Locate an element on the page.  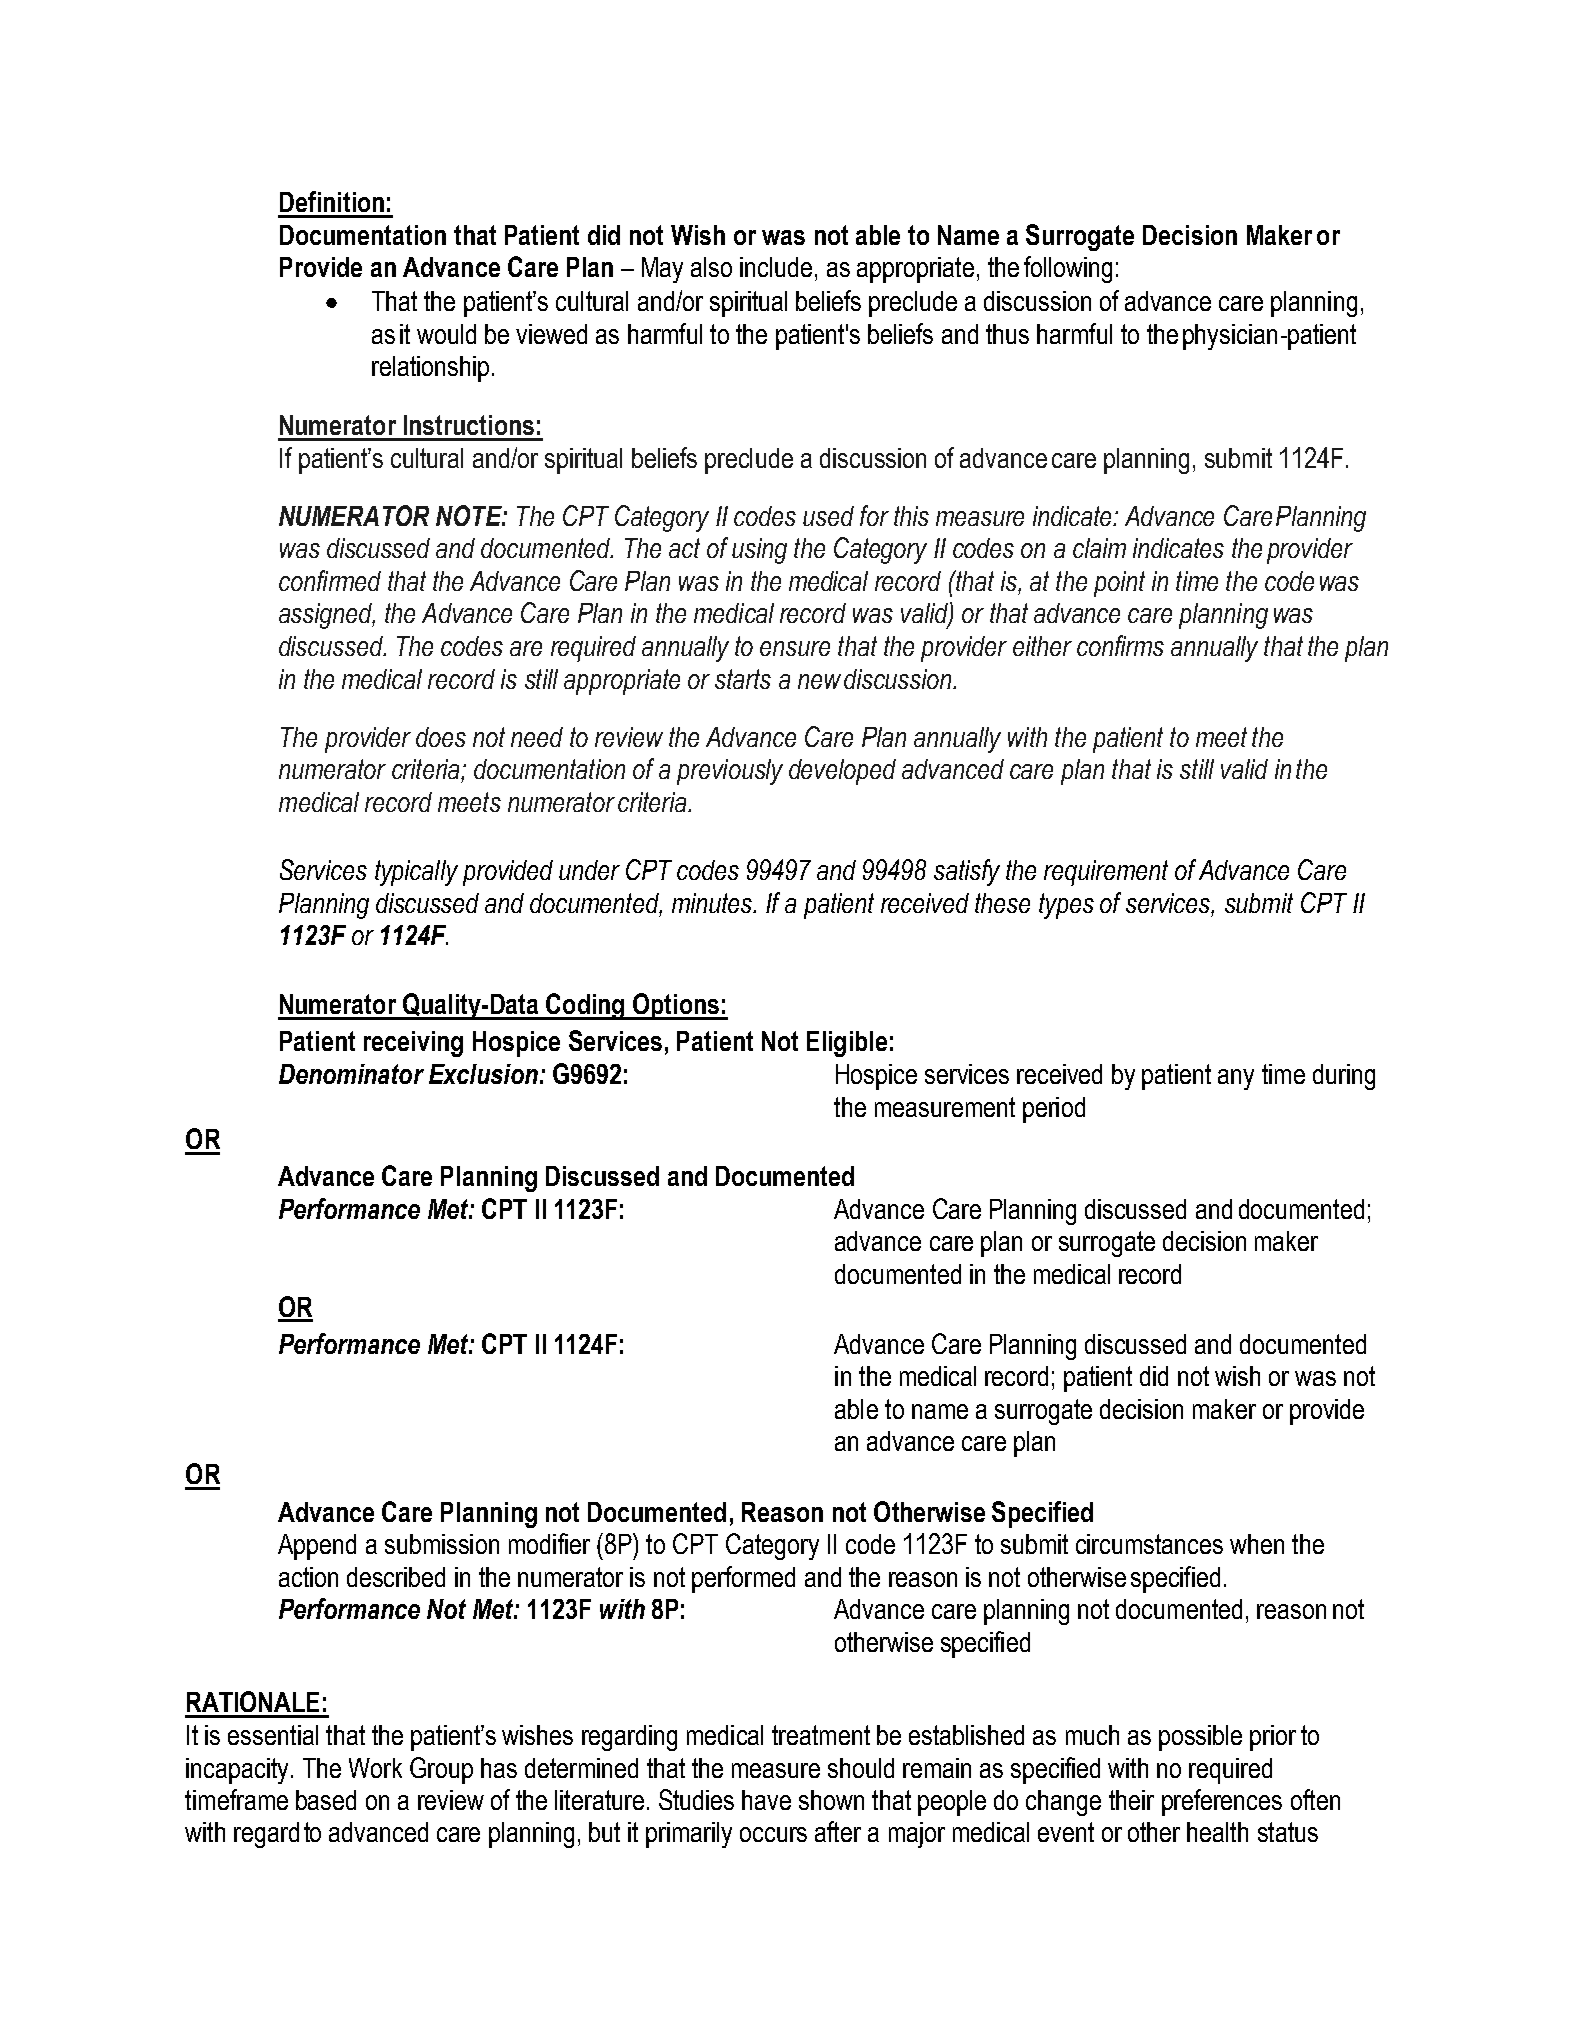
Work is located at coordinates (375, 1768).
